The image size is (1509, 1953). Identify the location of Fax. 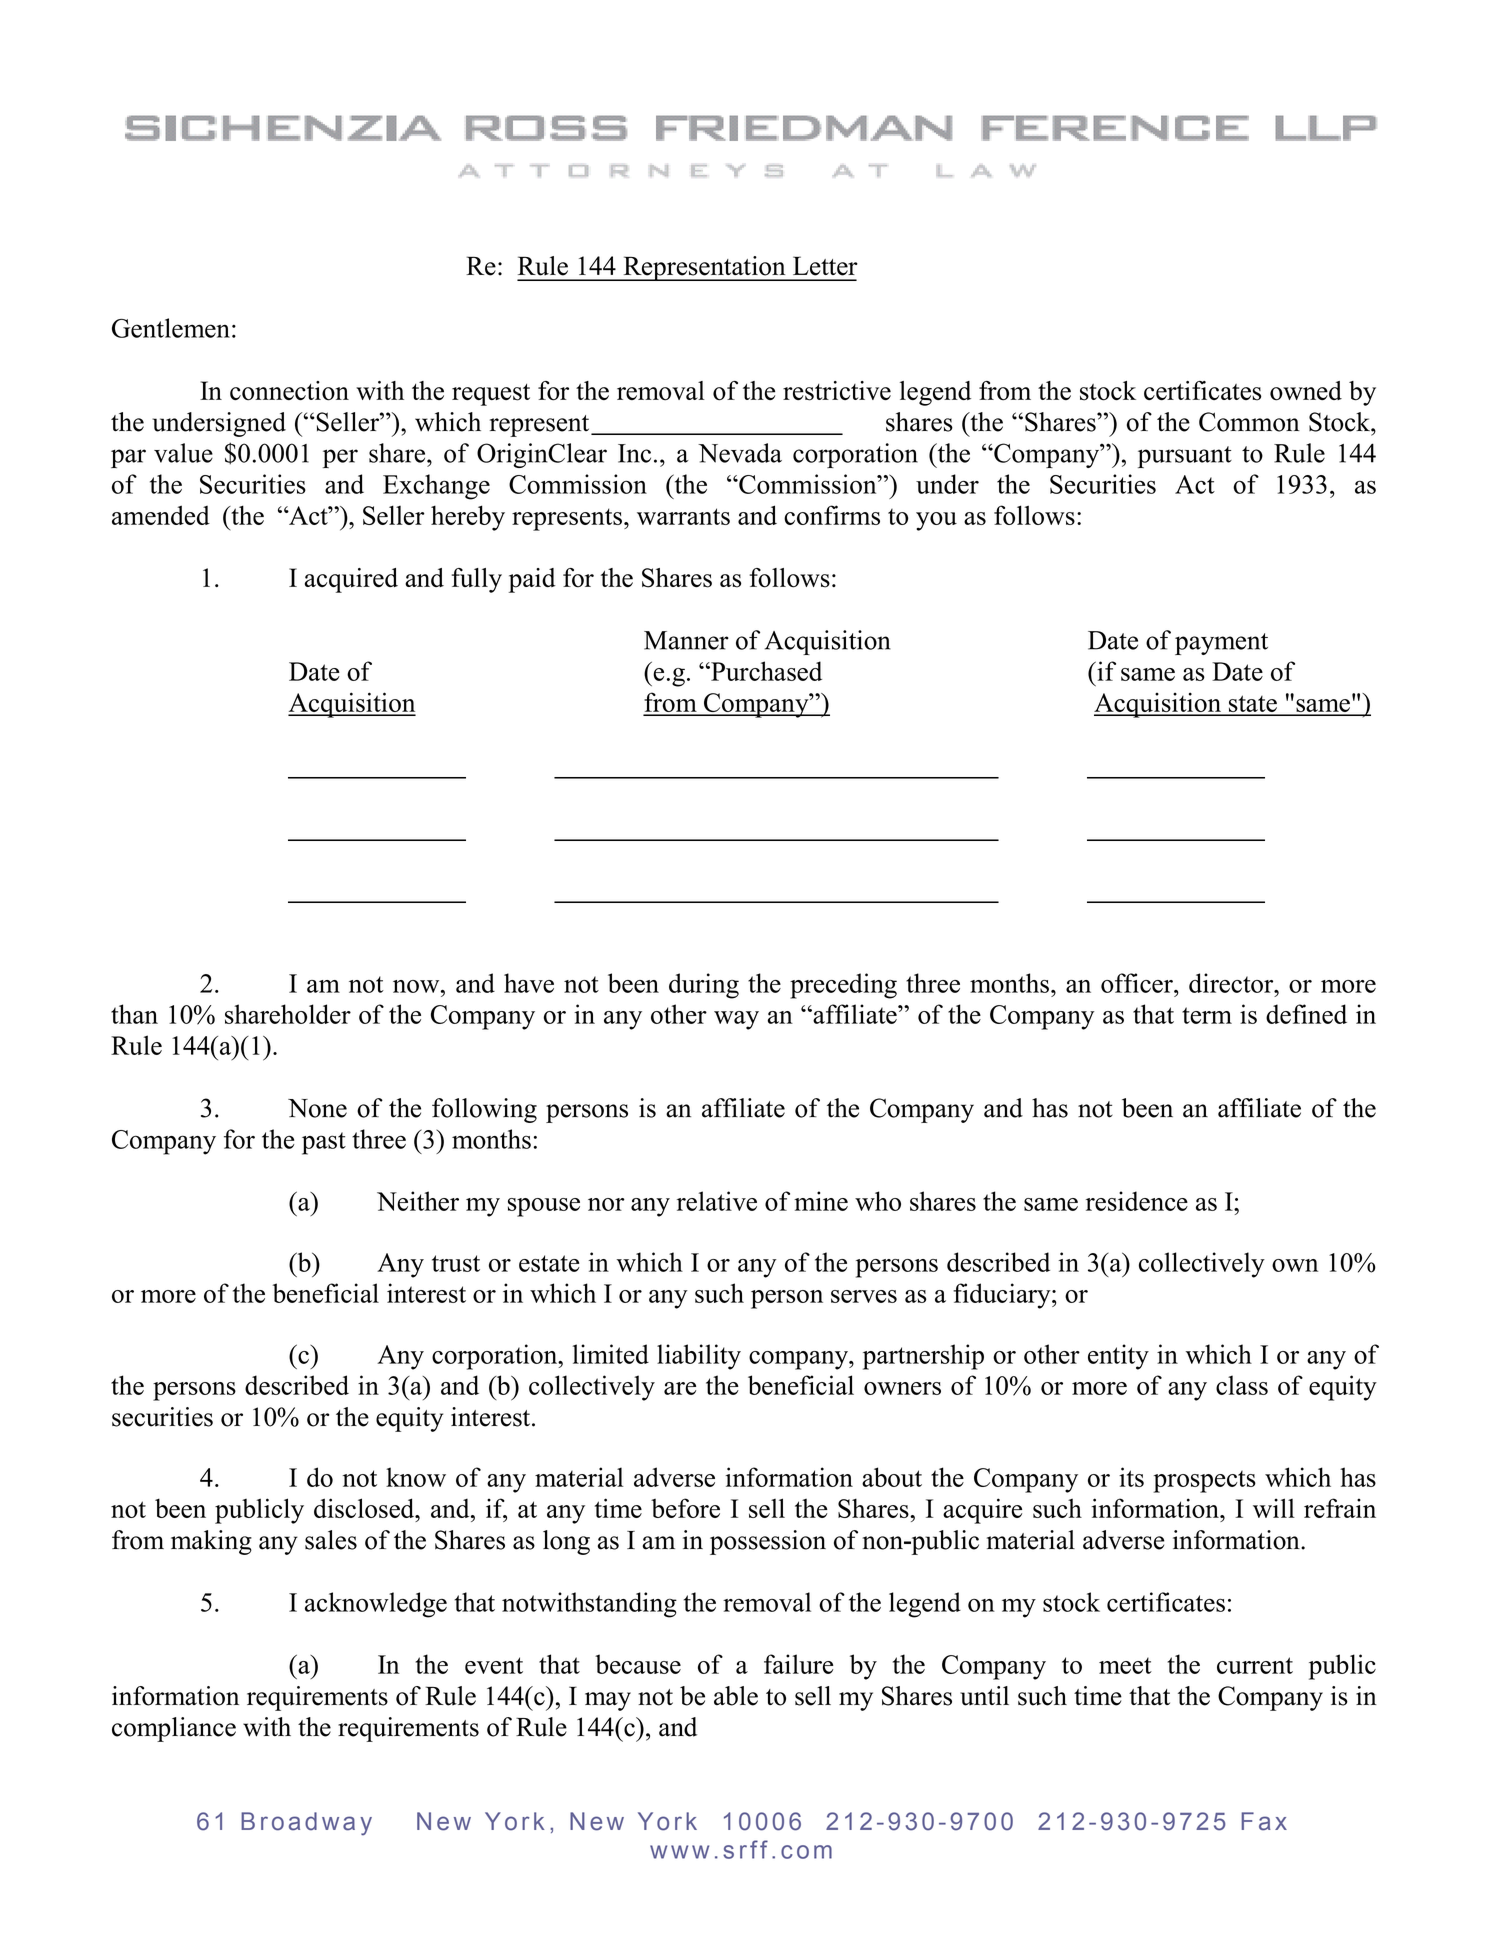
(1264, 1821).
